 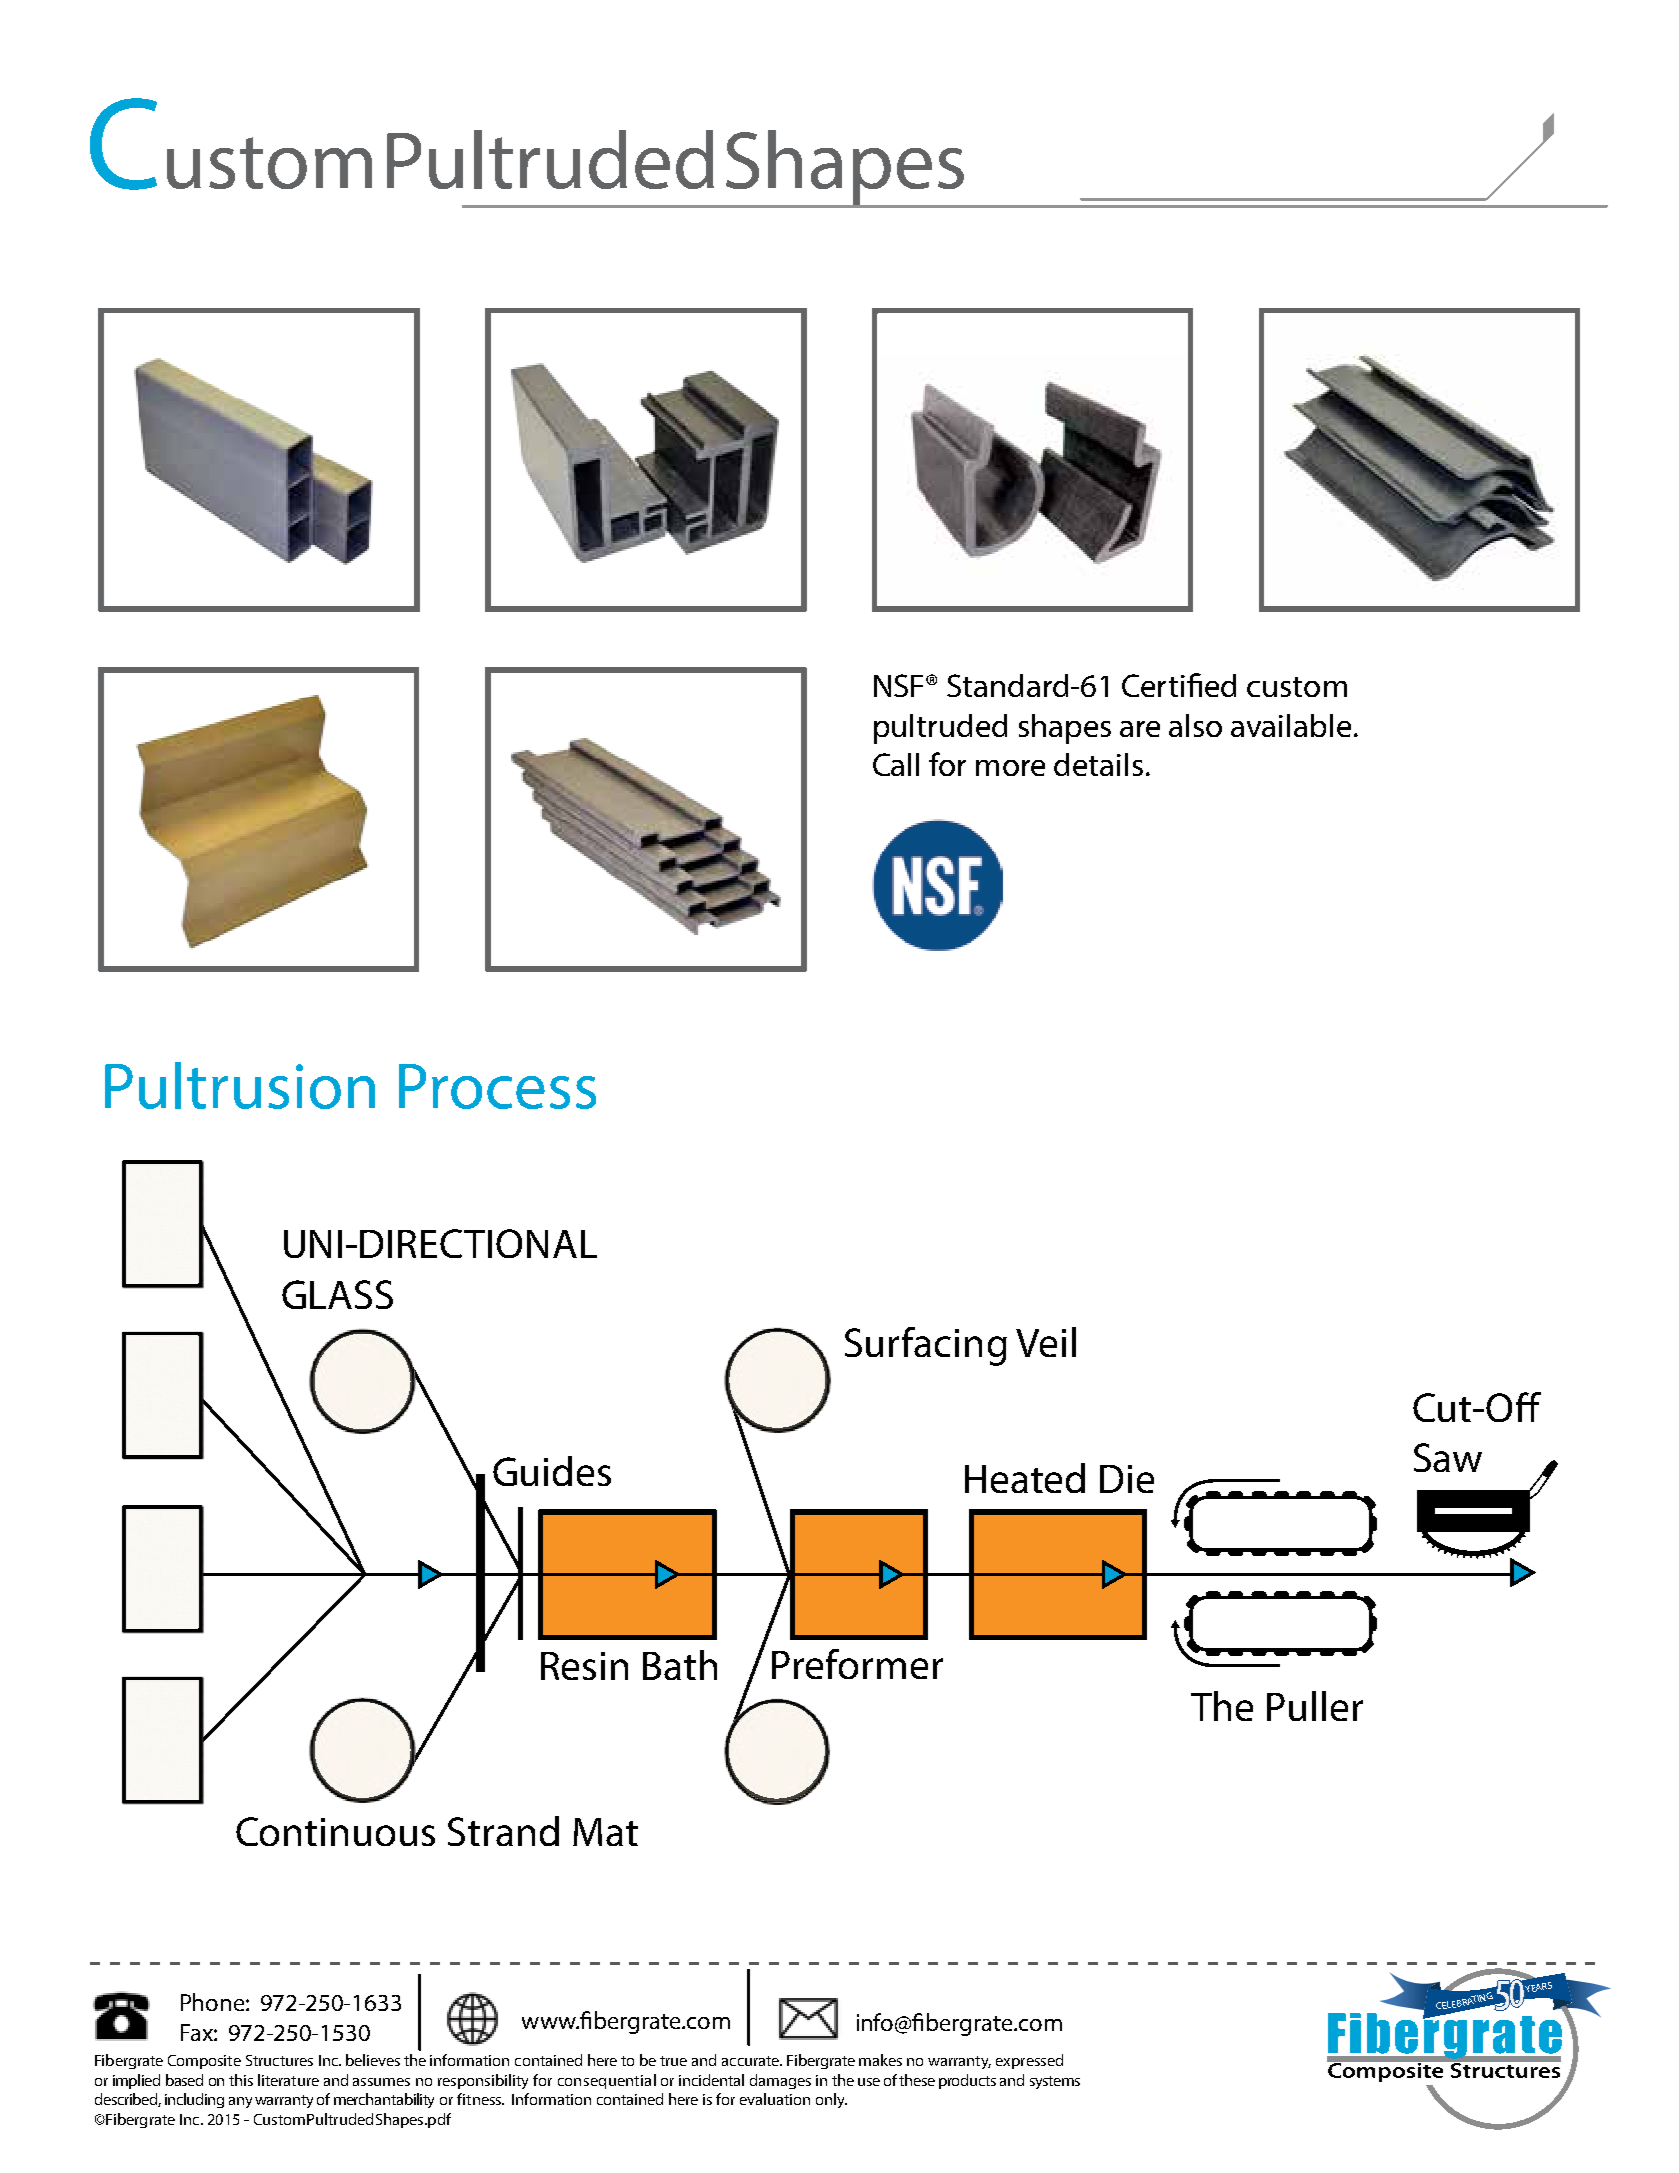 What do you see at coordinates (1315, 1706) in the screenshot?
I see `Puller` at bounding box center [1315, 1706].
